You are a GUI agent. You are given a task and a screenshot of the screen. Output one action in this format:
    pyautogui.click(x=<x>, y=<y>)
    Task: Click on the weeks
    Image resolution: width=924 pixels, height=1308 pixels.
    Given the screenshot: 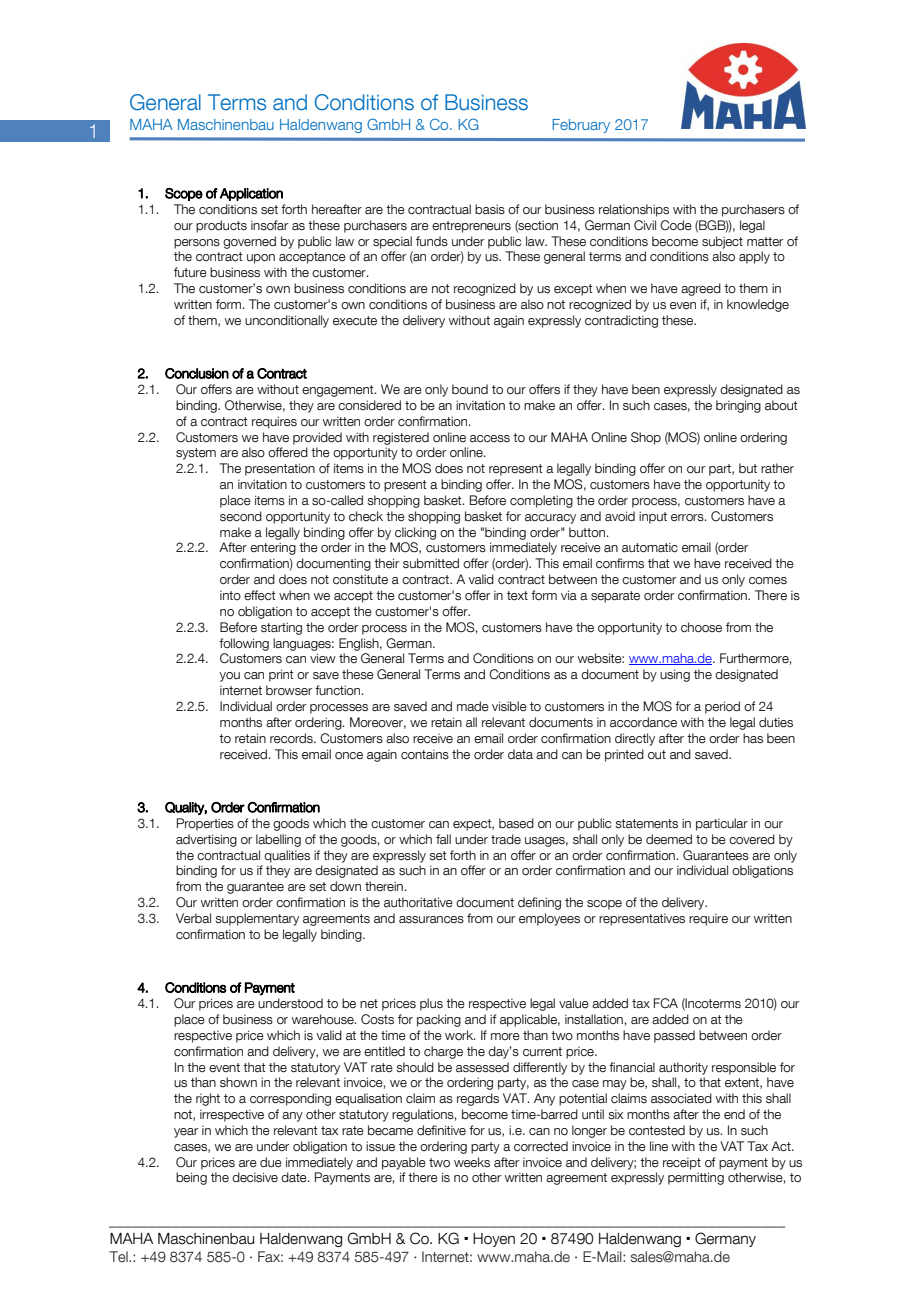 What is the action you would take?
    pyautogui.click(x=472, y=1162)
